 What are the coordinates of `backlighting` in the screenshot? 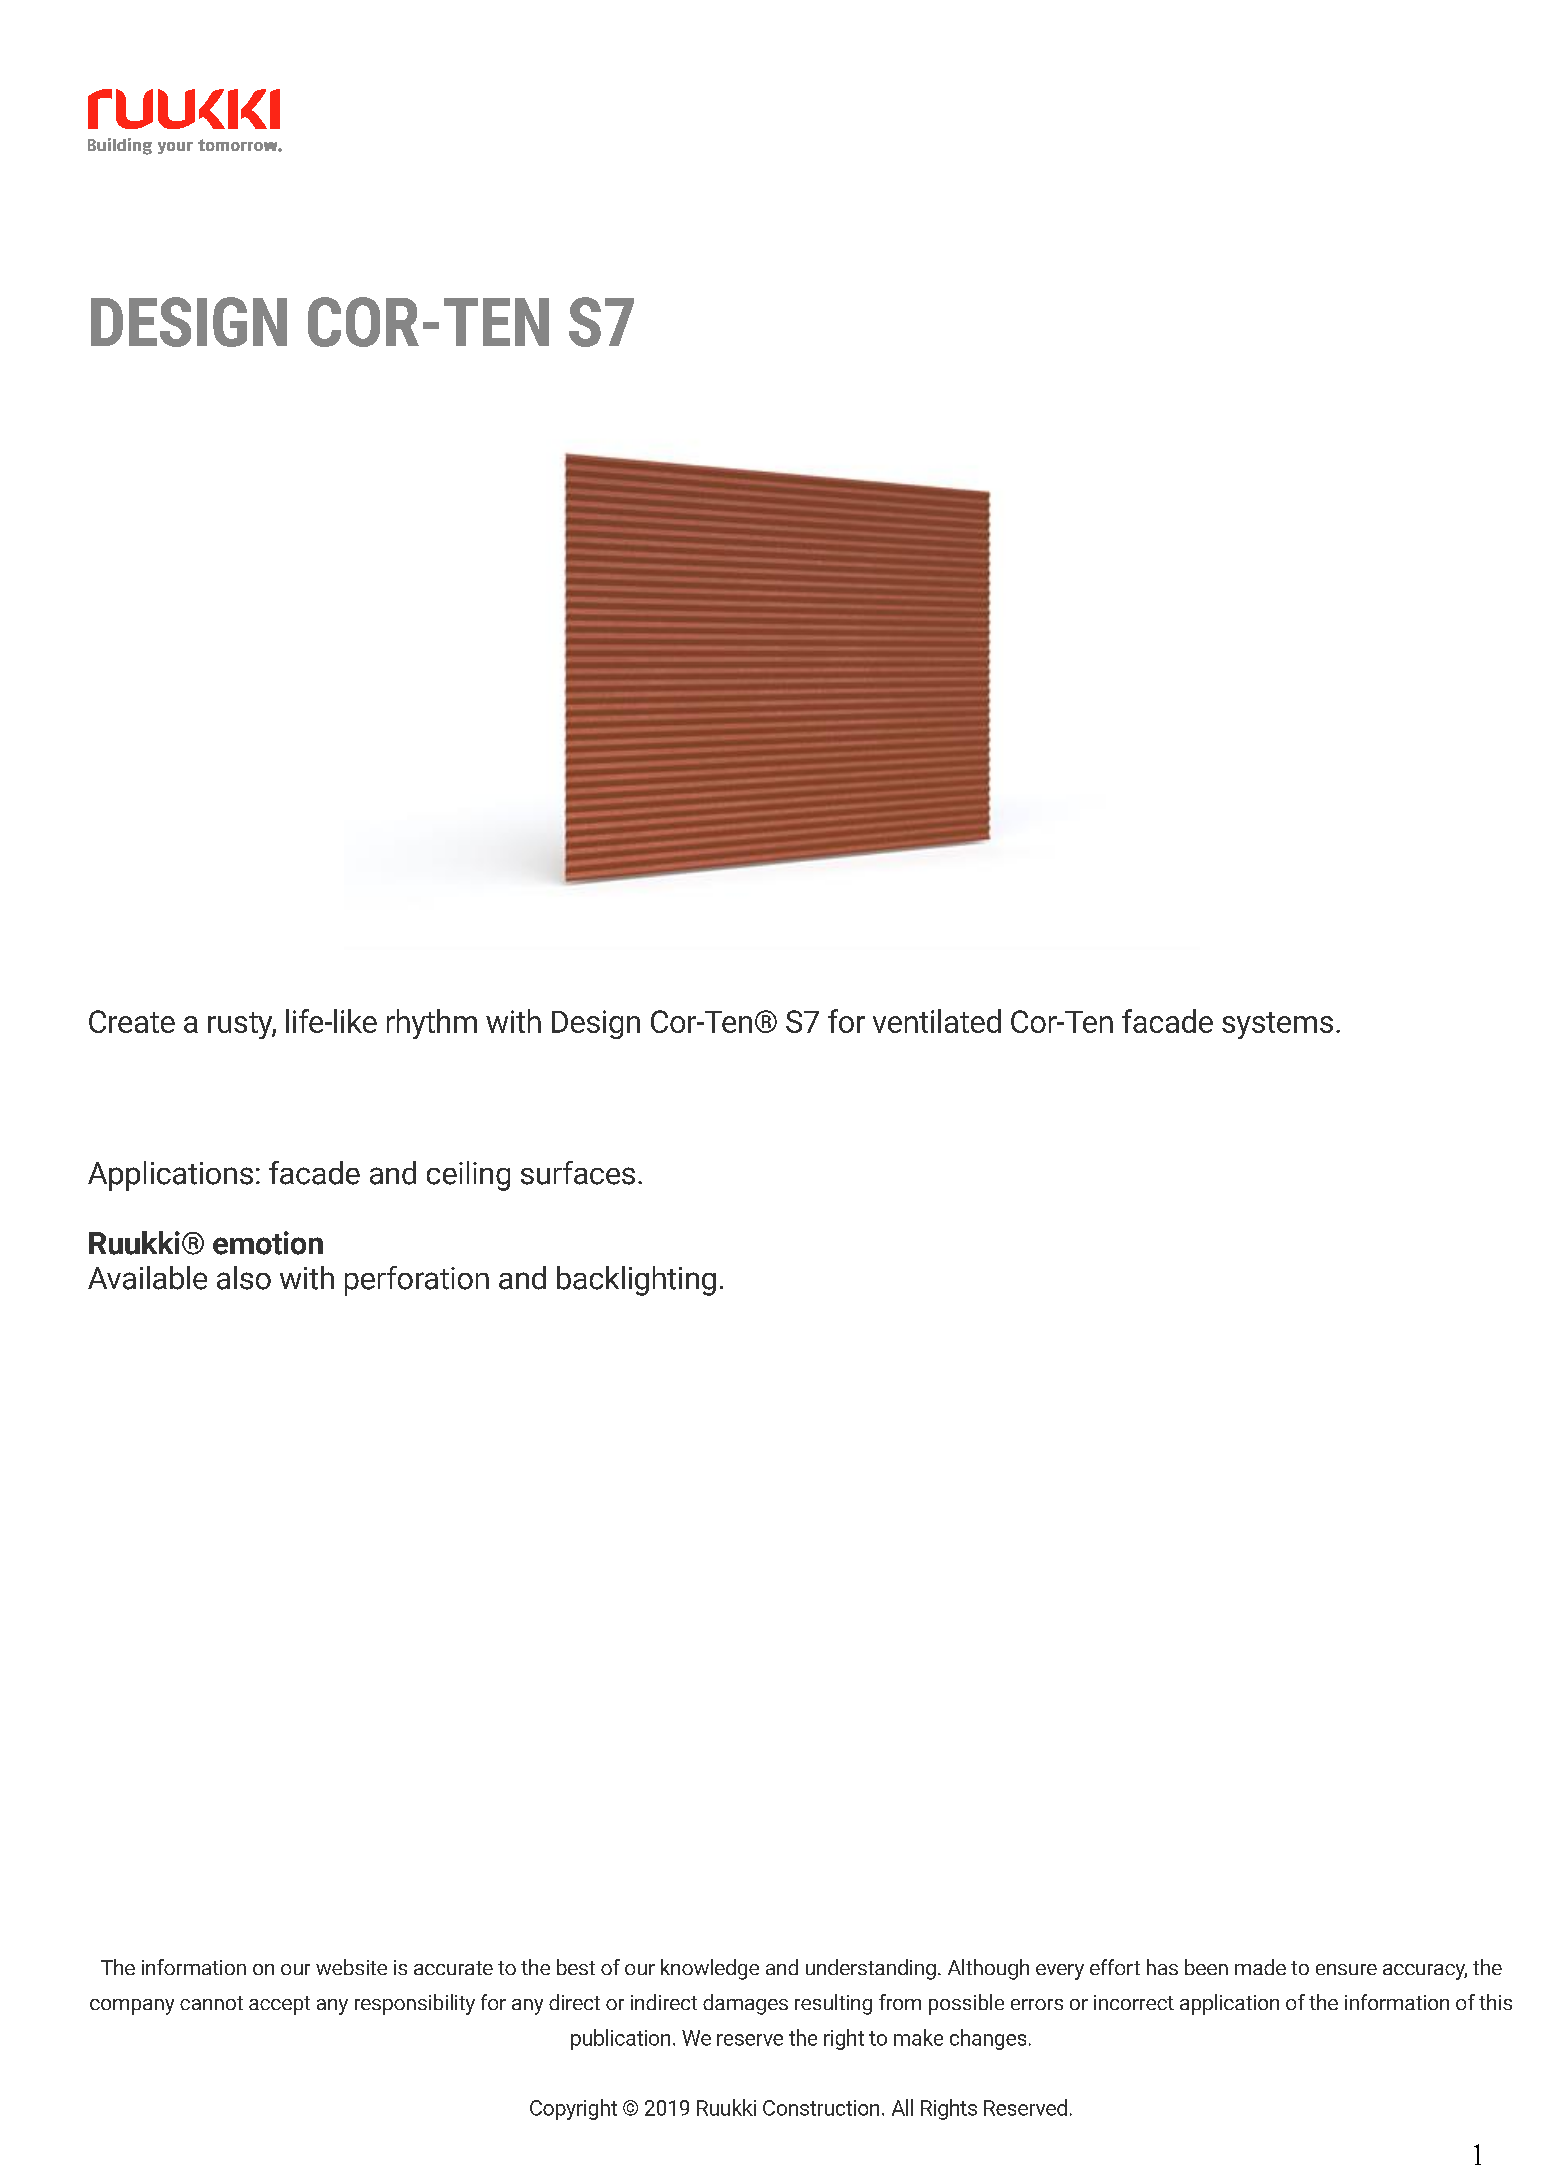 It's located at (636, 1281).
